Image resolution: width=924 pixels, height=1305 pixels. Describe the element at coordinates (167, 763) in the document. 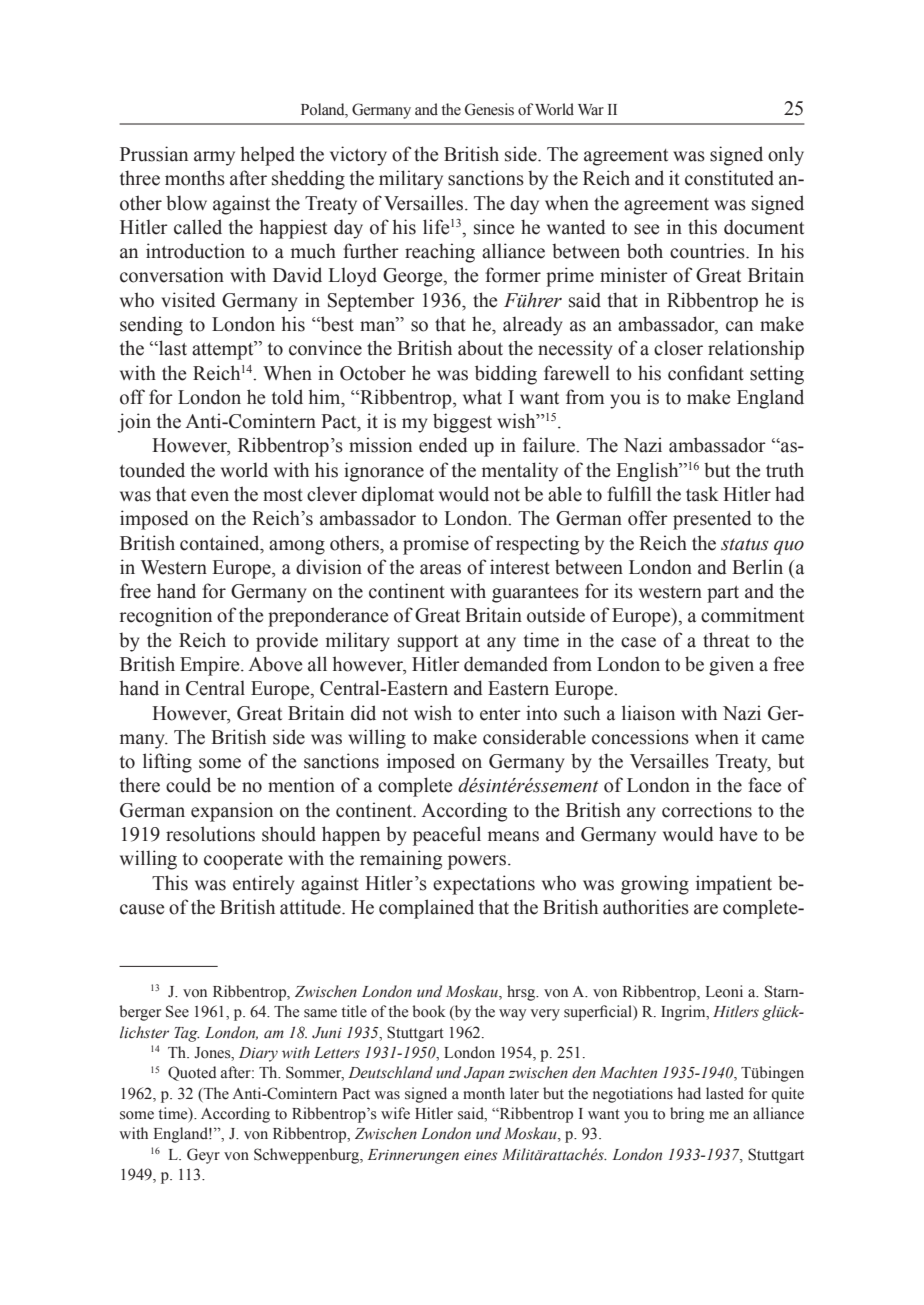

I see `lifting` at that location.
